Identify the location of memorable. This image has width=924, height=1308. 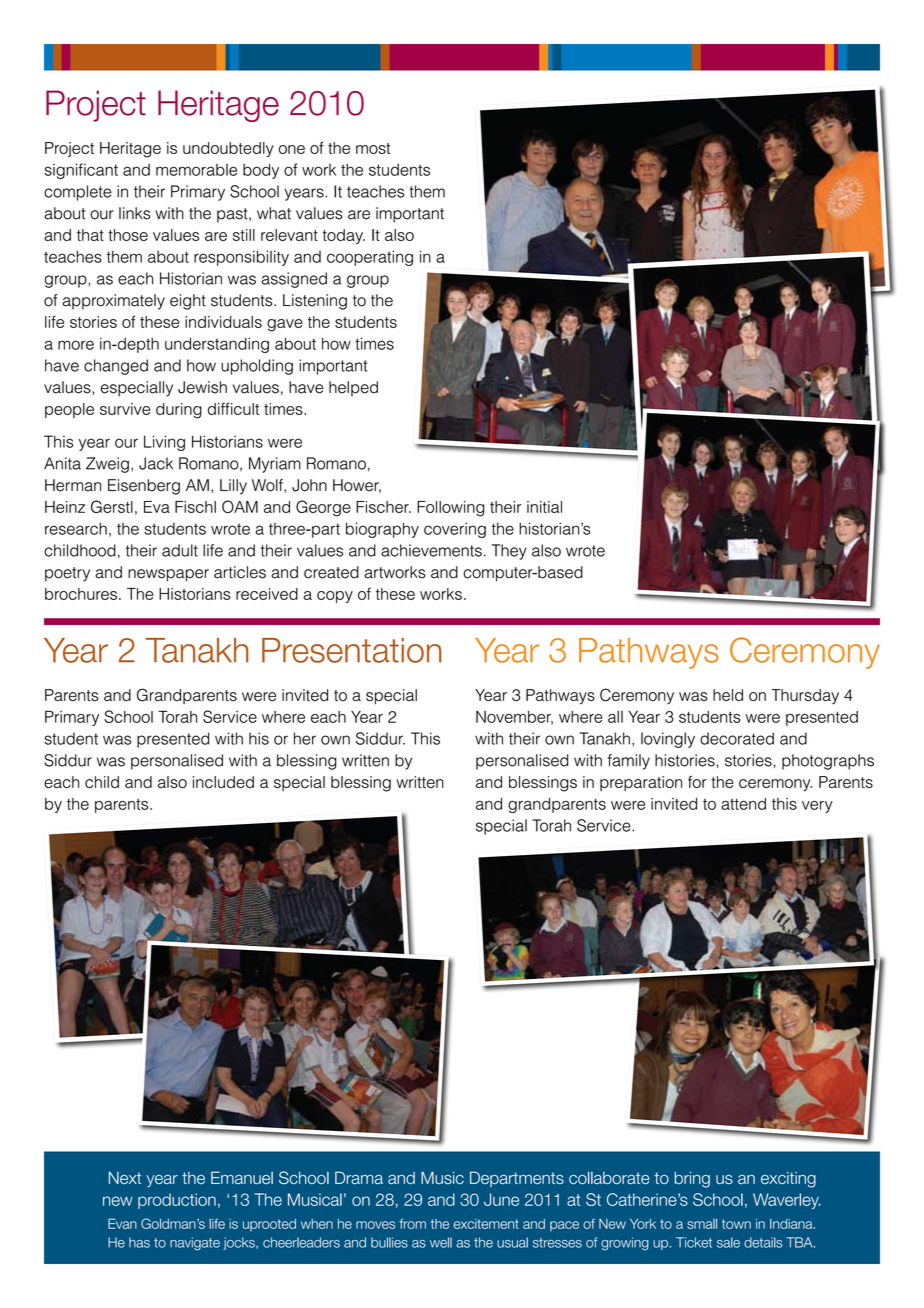
(196, 170).
